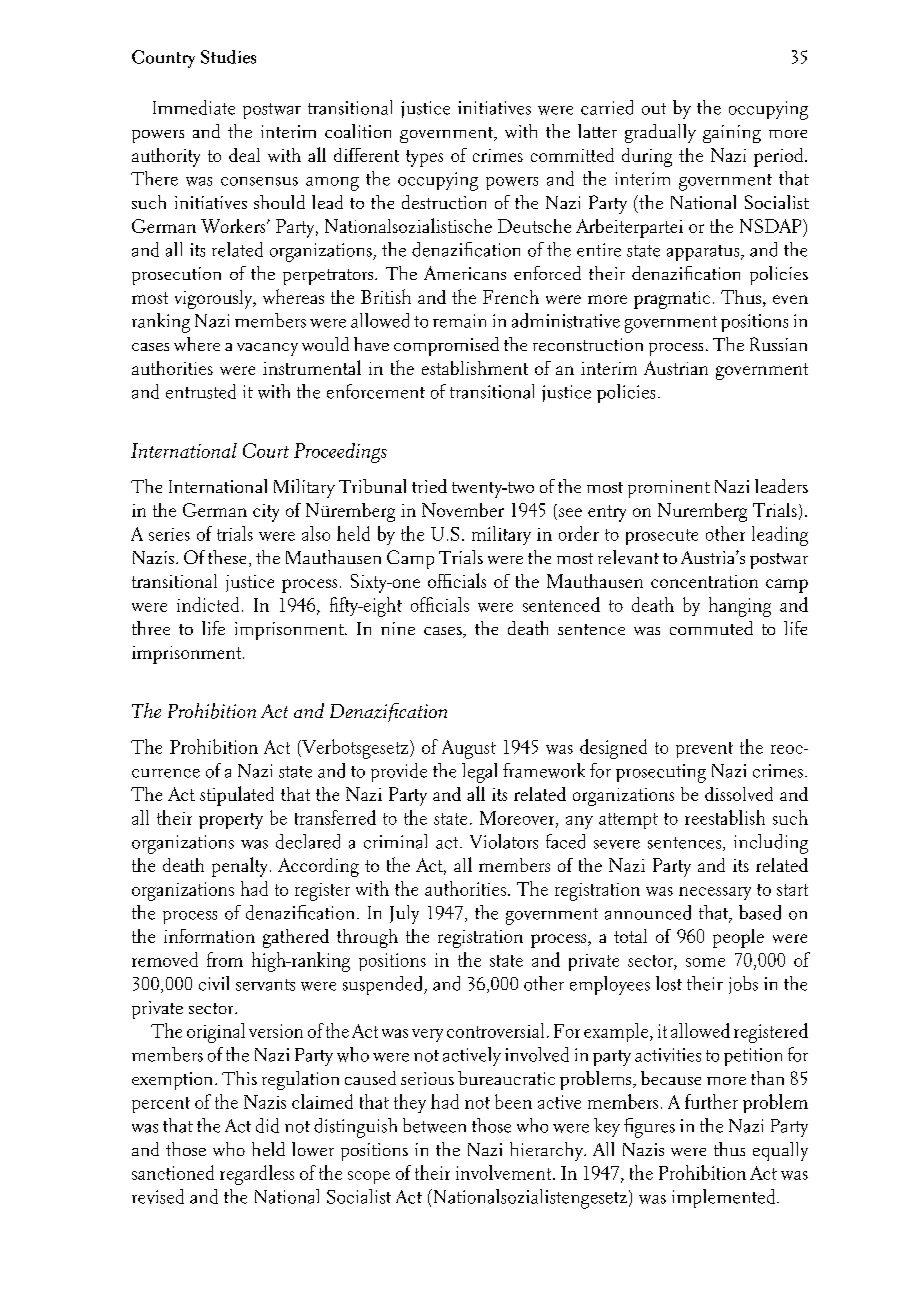 The image size is (921, 1316). I want to click on Russian, so click(778, 344).
